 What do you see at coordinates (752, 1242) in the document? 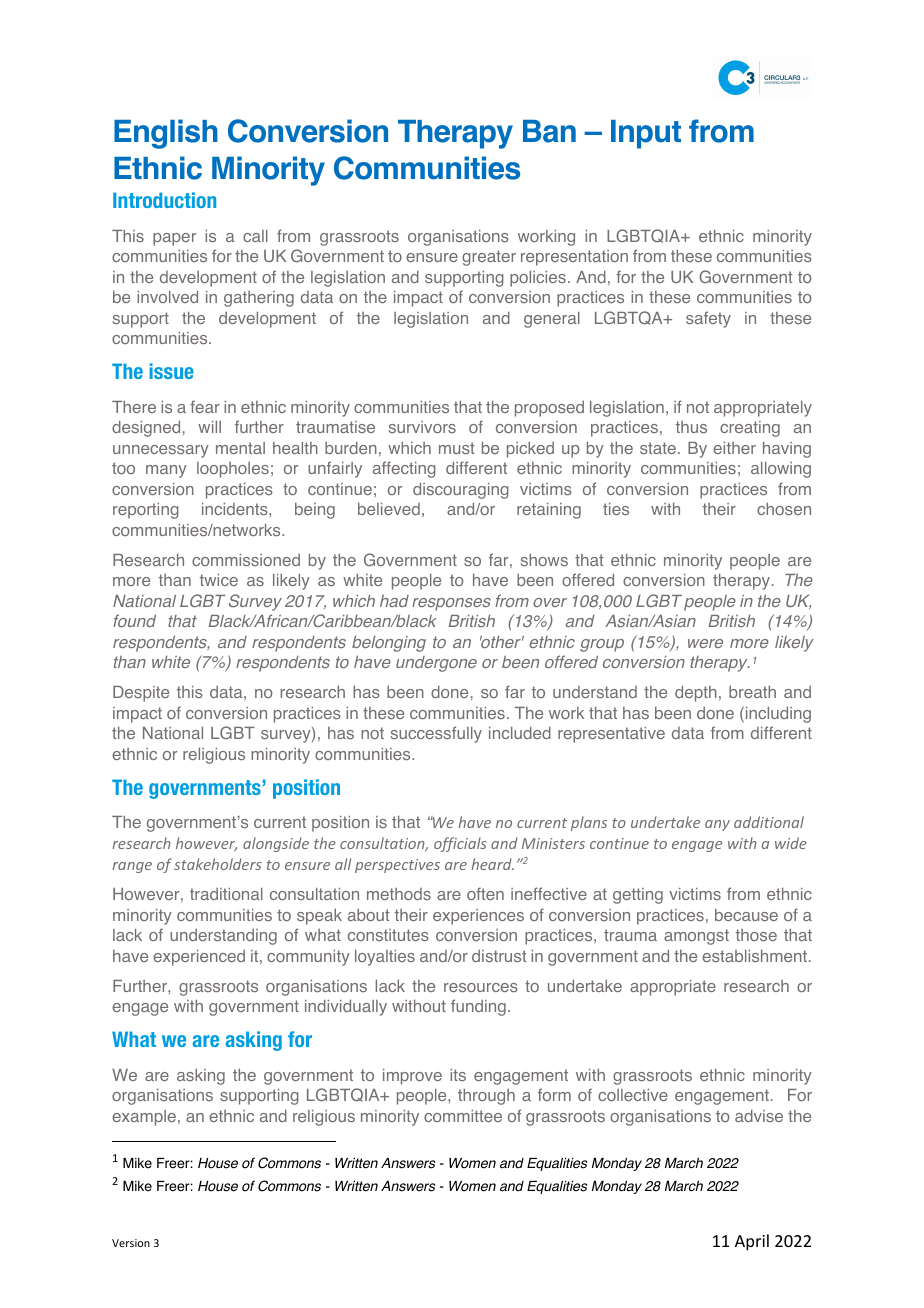
I see `April` at bounding box center [752, 1242].
